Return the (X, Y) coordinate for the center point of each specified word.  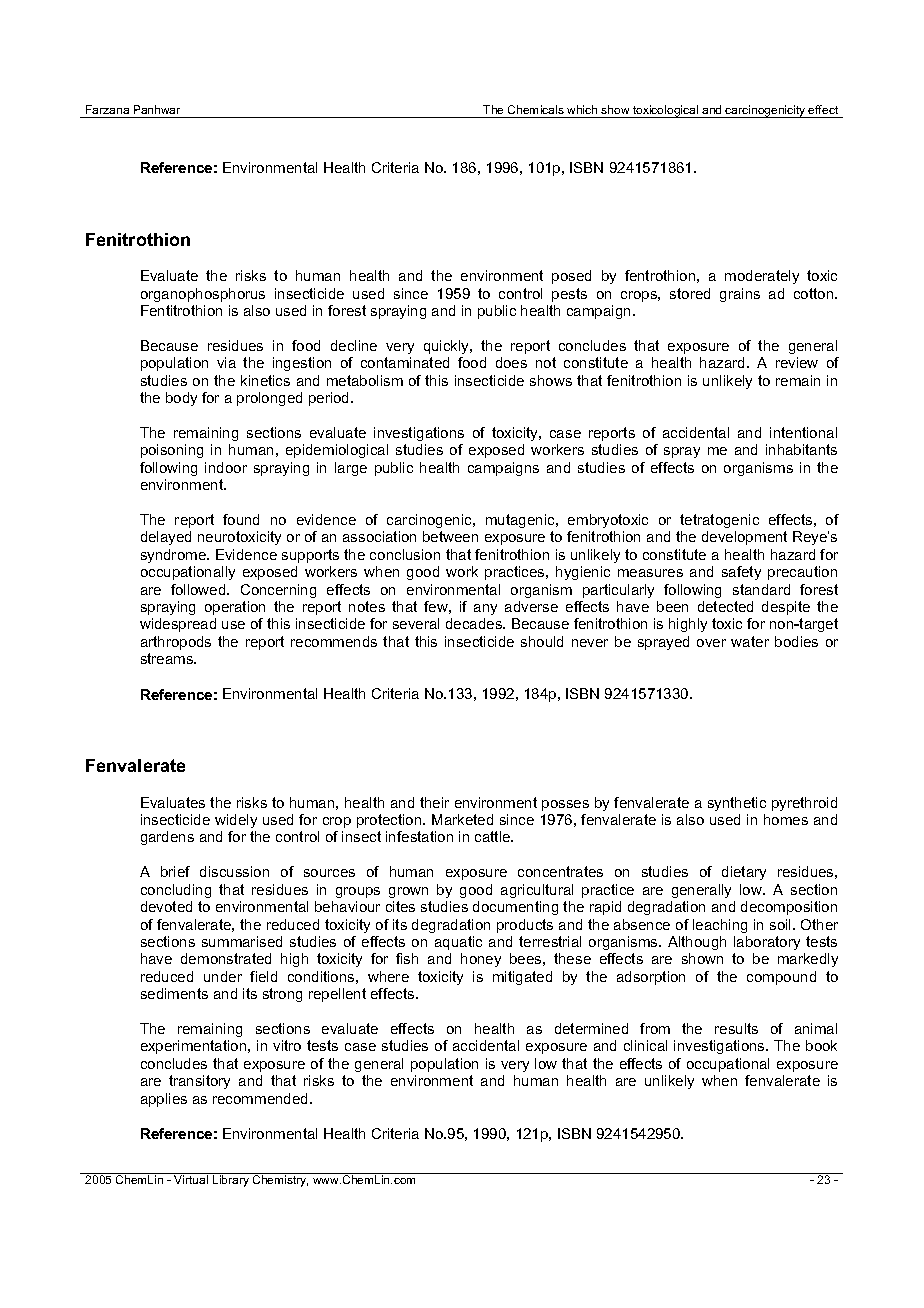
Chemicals (536, 109)
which (582, 109)
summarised (242, 941)
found (241, 519)
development (744, 538)
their (434, 802)
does (511, 362)
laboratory (767, 943)
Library (231, 1181)
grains (740, 295)
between (450, 536)
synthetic (737, 804)
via (226, 362)
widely (236, 821)
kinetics (265, 380)
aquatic (458, 943)
